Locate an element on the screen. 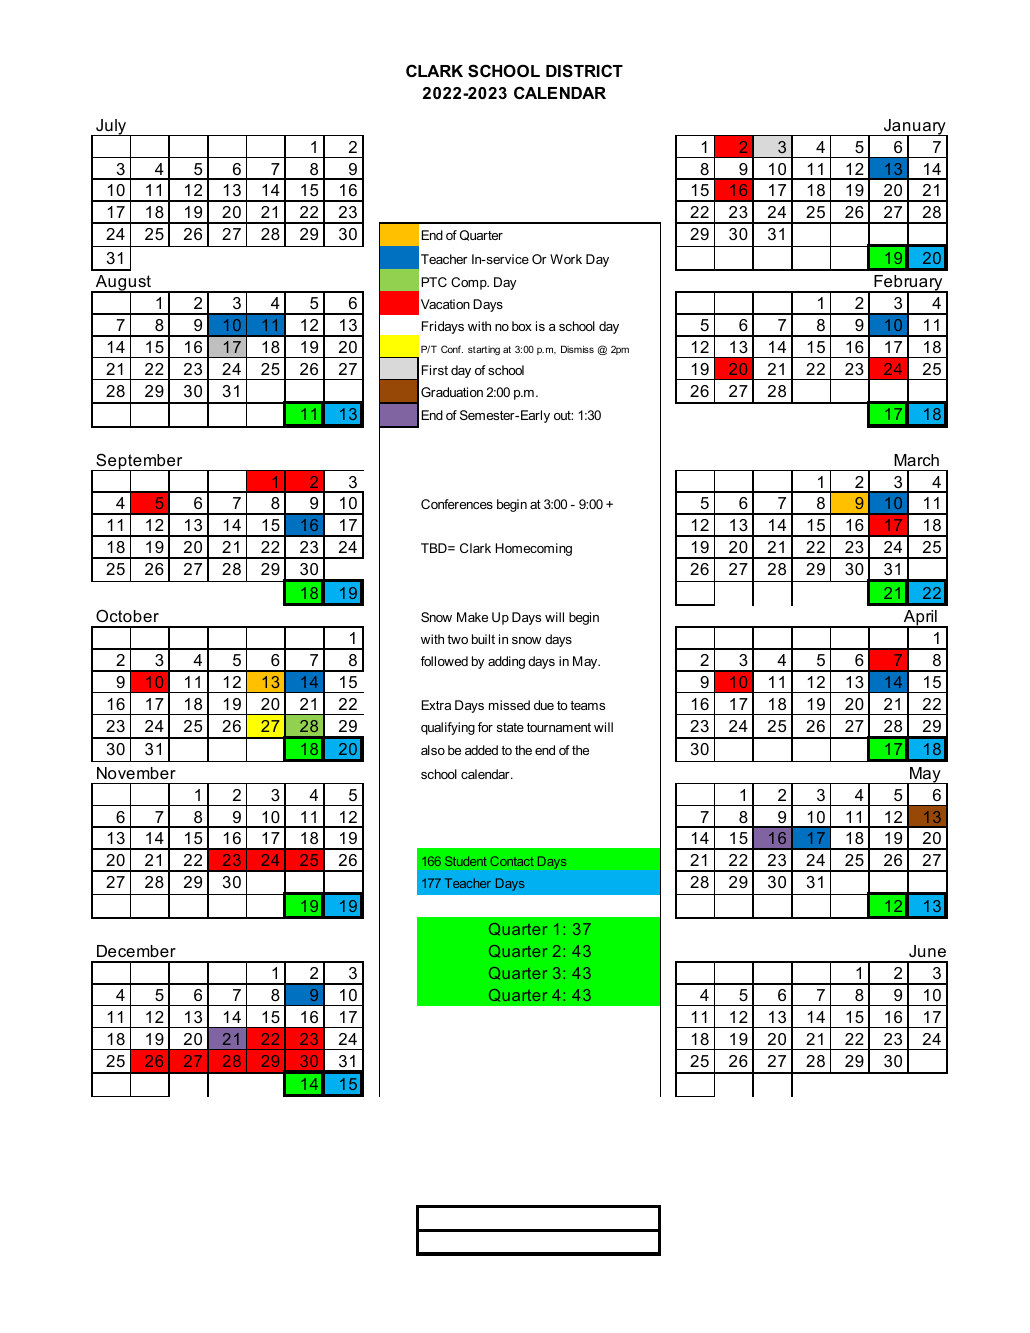  adding is located at coordinates (506, 662).
